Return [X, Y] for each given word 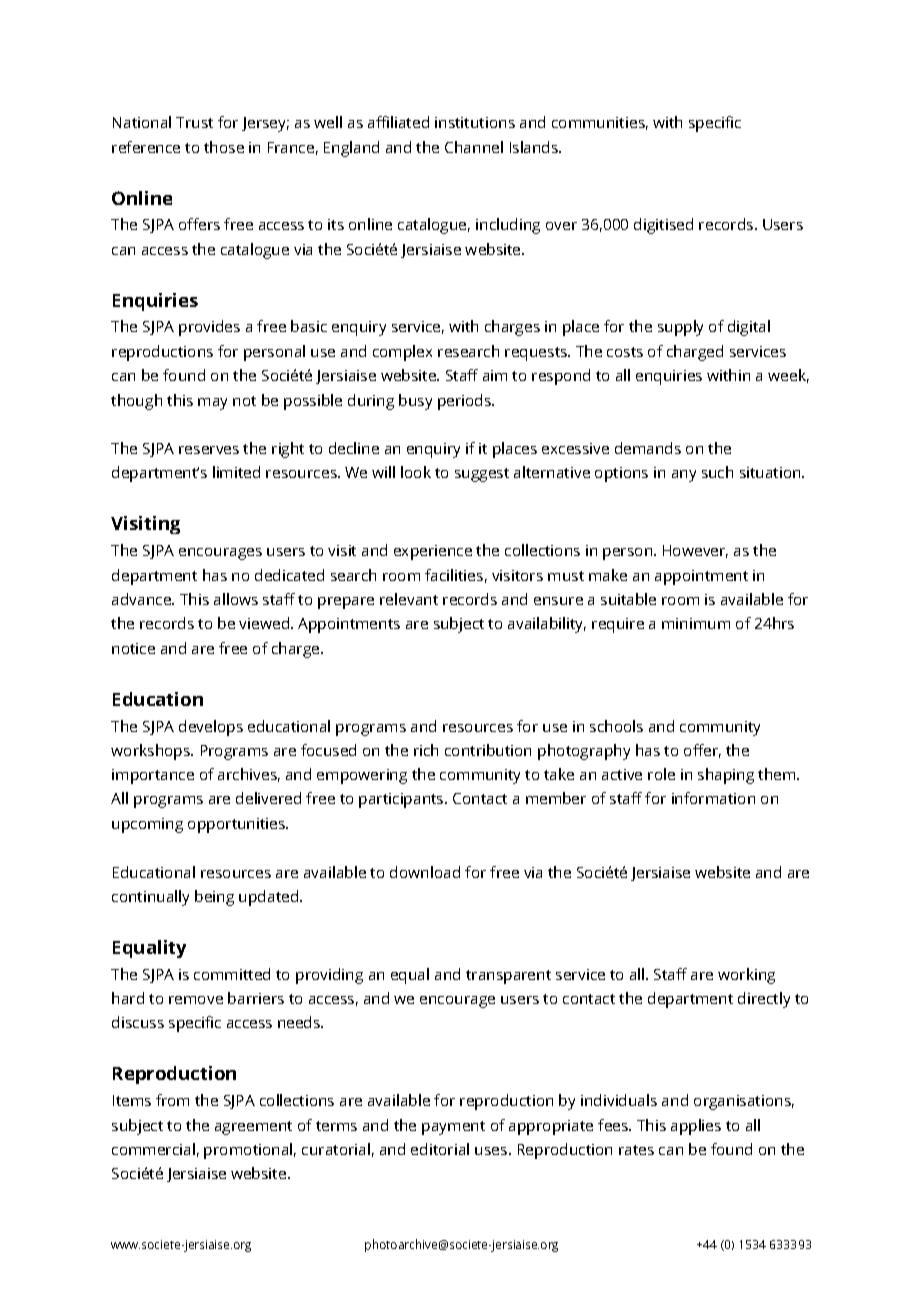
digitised [663, 226]
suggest [482, 475]
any [684, 476]
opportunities [238, 825]
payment [453, 1128]
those [224, 147]
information [713, 798]
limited [236, 472]
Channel [474, 147]
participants [402, 800]
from [172, 1100]
